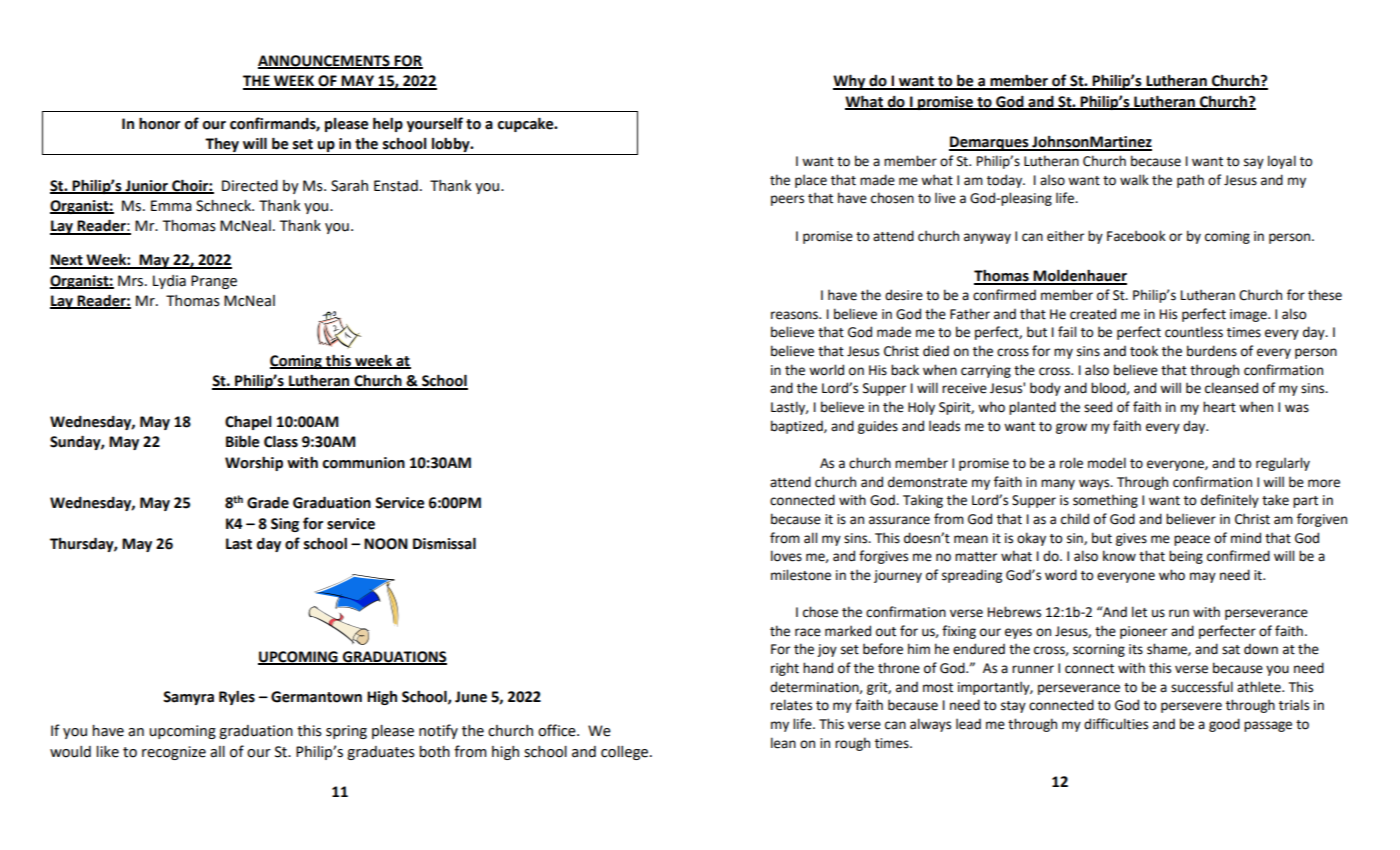 The image size is (1400, 850). What do you see at coordinates (850, 82) in the screenshot?
I see `Why` at bounding box center [850, 82].
